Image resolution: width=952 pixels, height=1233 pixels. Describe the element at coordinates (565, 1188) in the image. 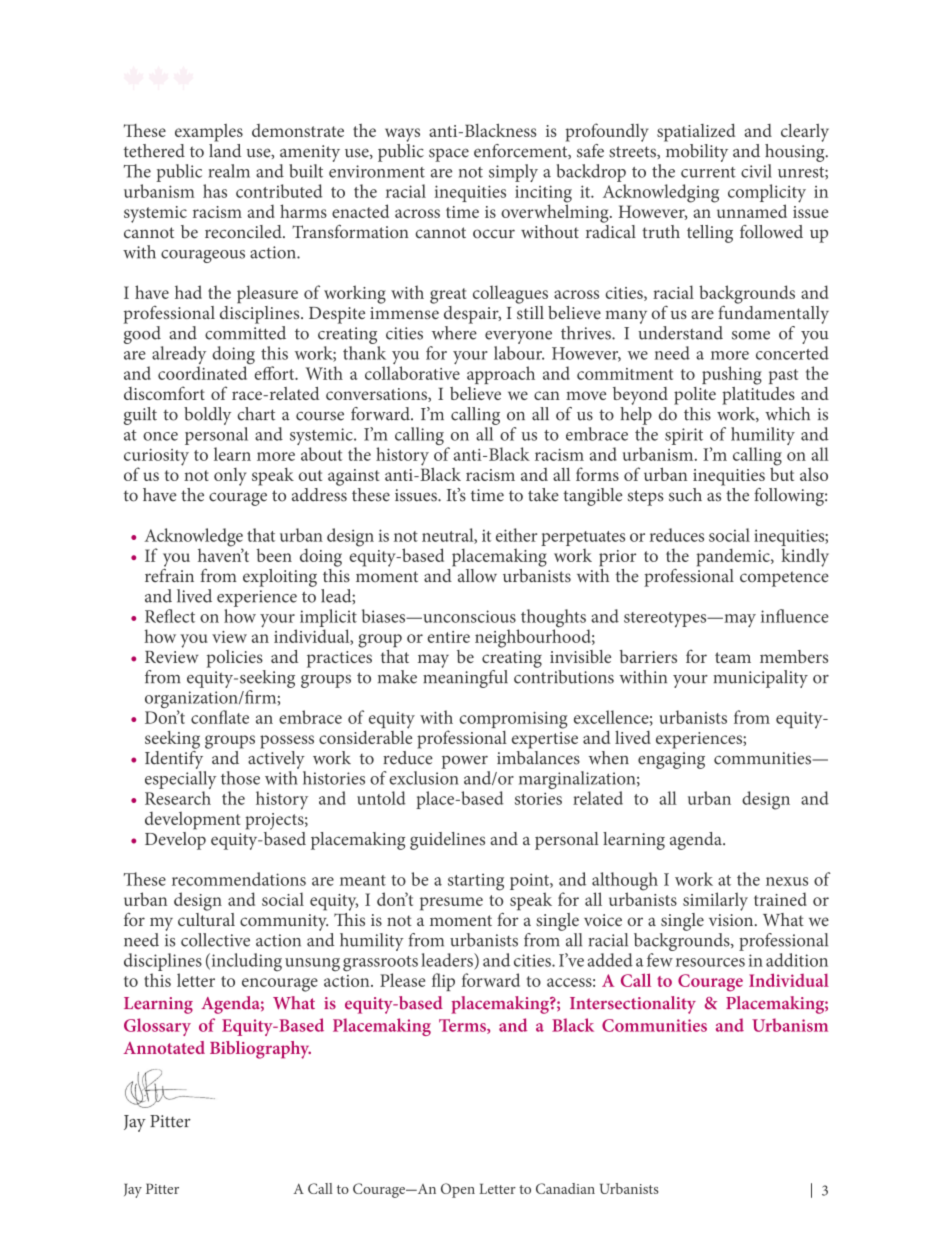

I see `Canadian` at that location.
